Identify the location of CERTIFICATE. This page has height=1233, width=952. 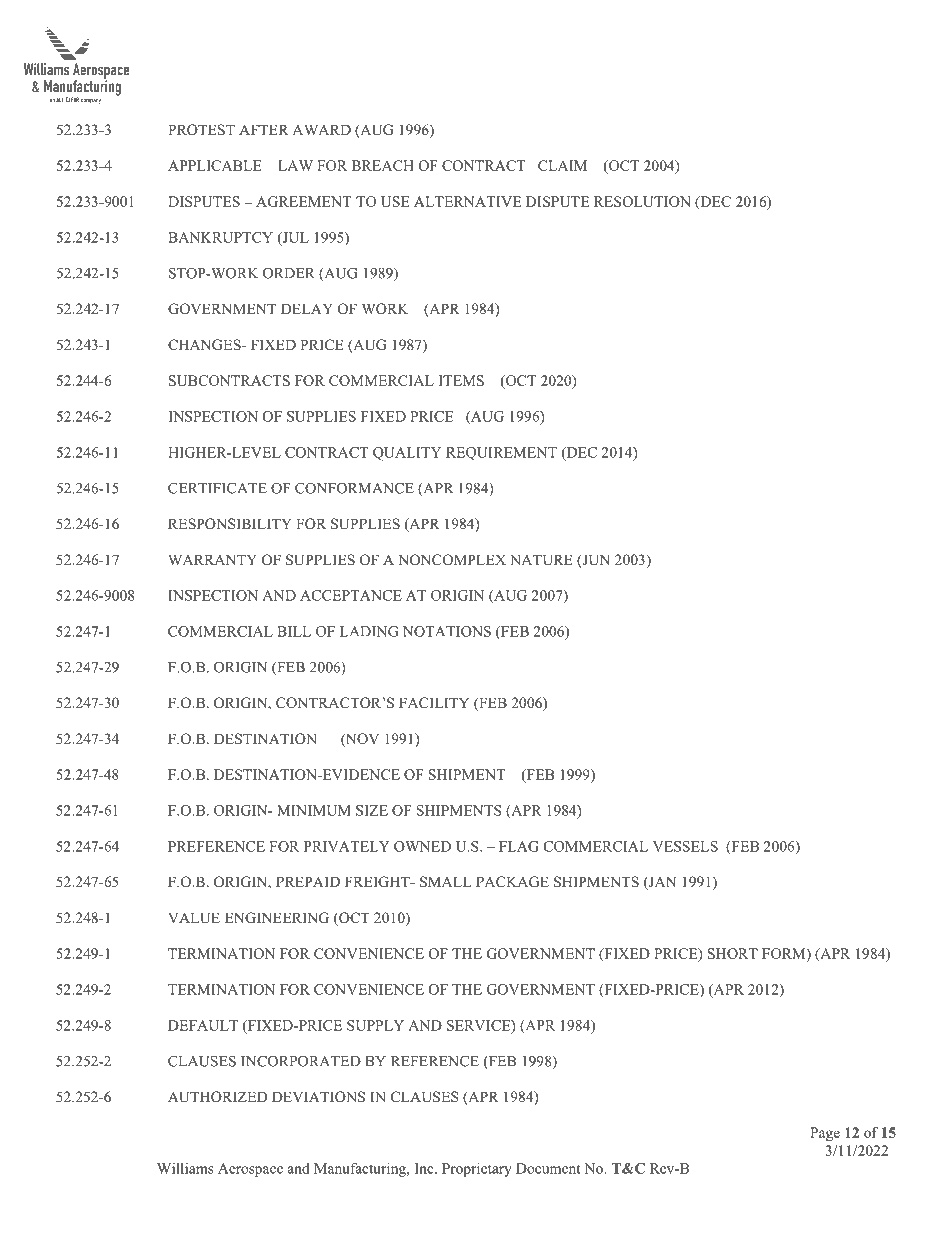
(217, 488).
